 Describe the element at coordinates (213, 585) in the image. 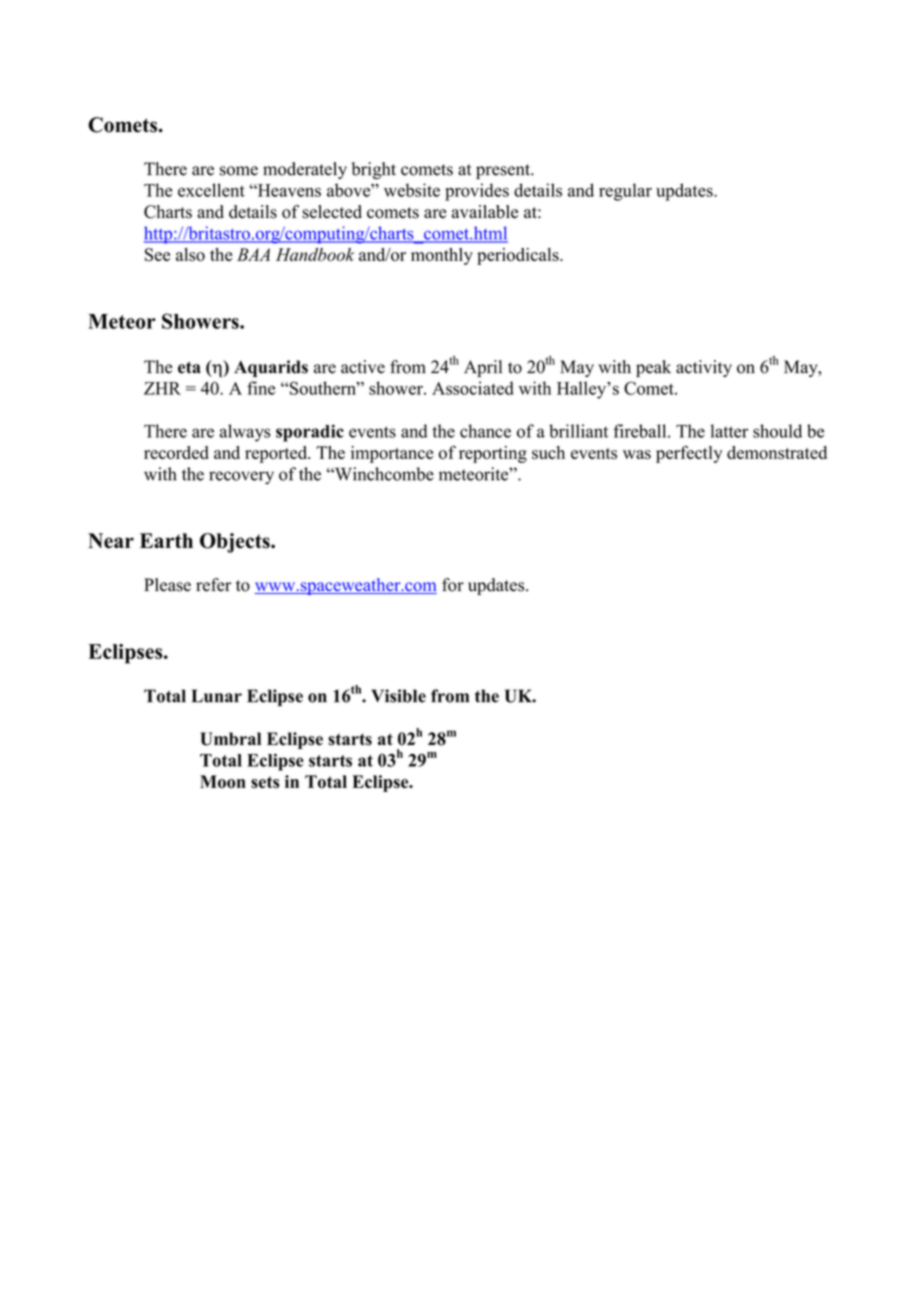

I see `refer` at that location.
